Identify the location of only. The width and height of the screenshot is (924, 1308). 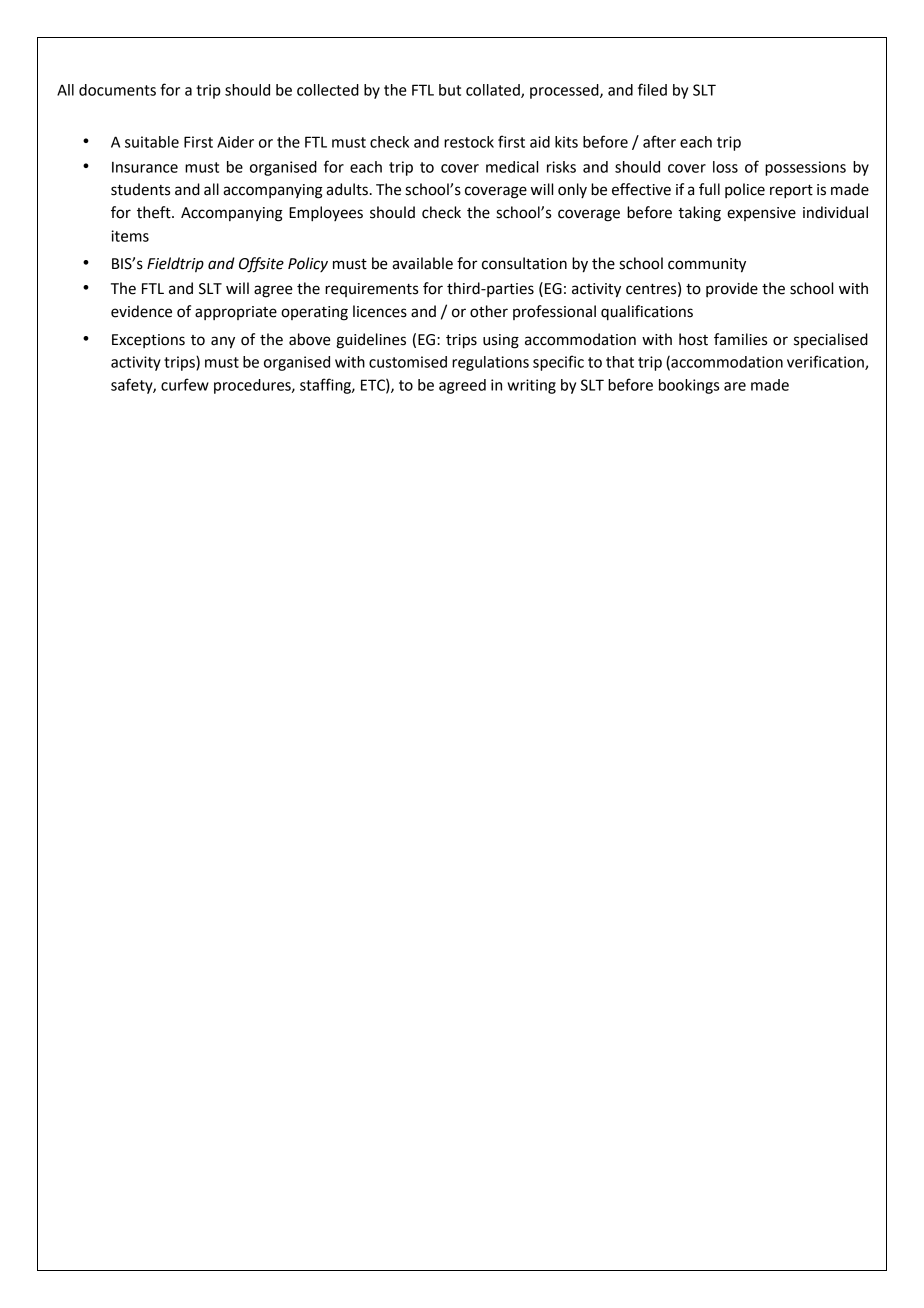
(572, 190).
